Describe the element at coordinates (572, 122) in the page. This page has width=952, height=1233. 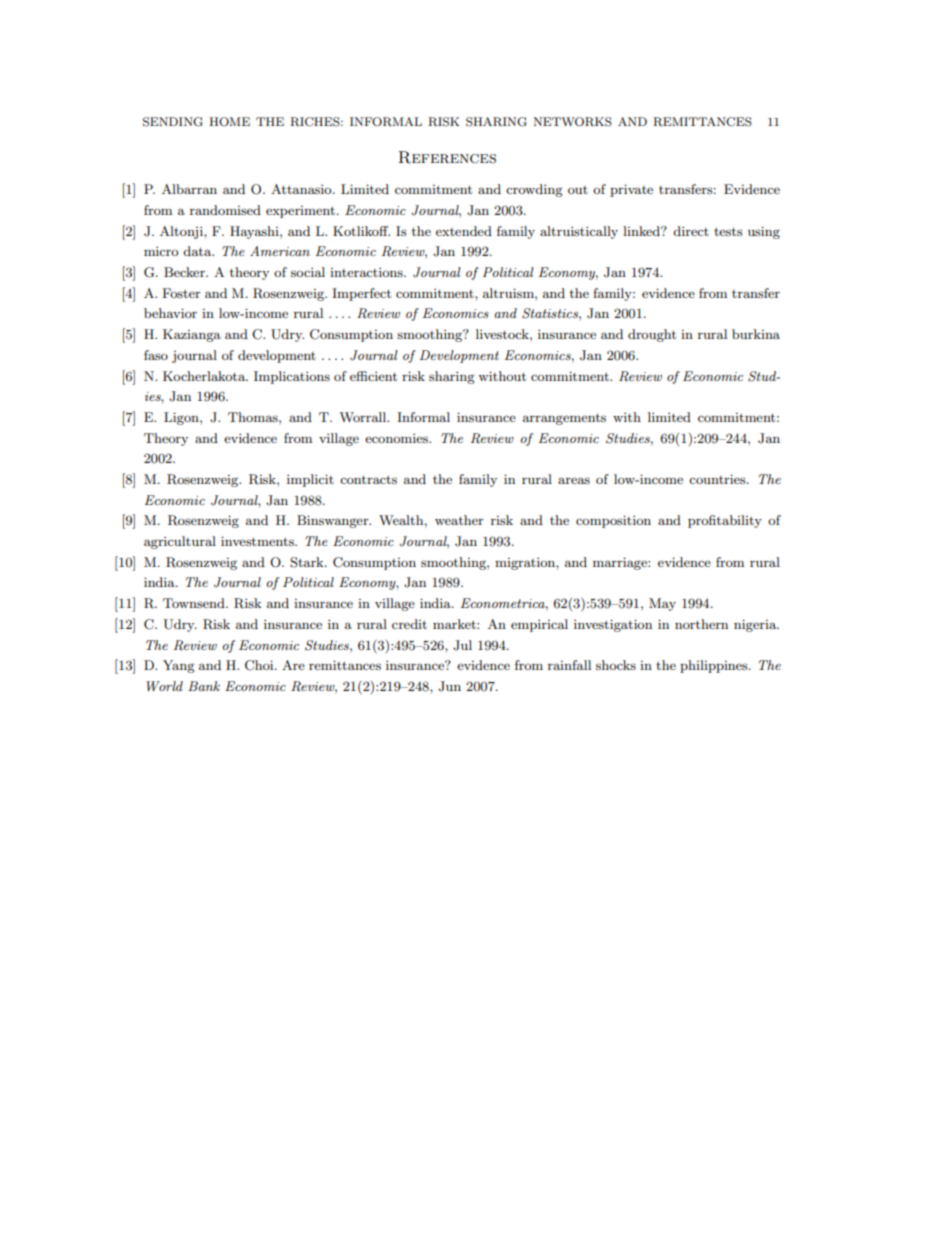
I see `NETWORKS` at that location.
